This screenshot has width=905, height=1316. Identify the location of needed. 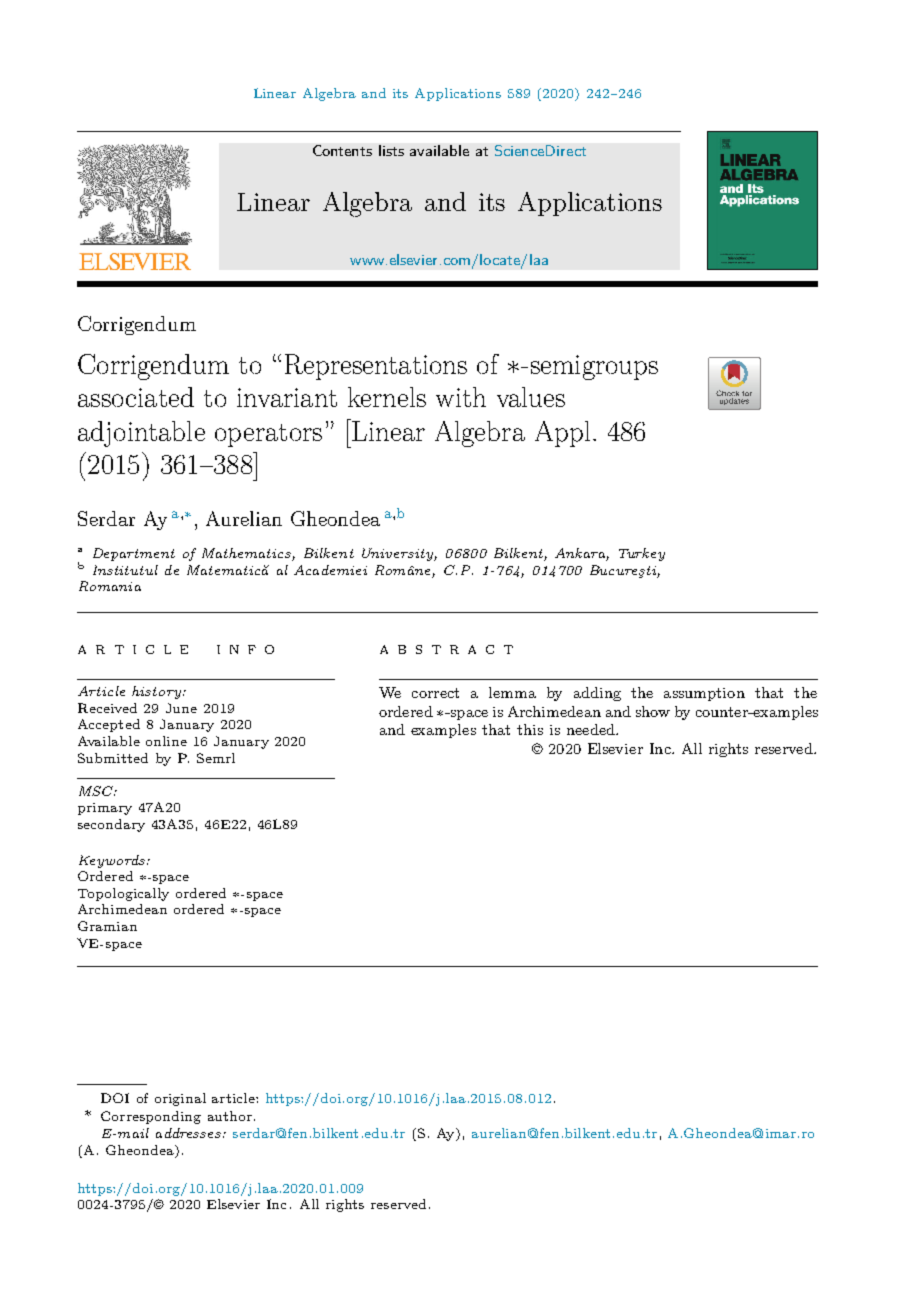
(592, 729).
